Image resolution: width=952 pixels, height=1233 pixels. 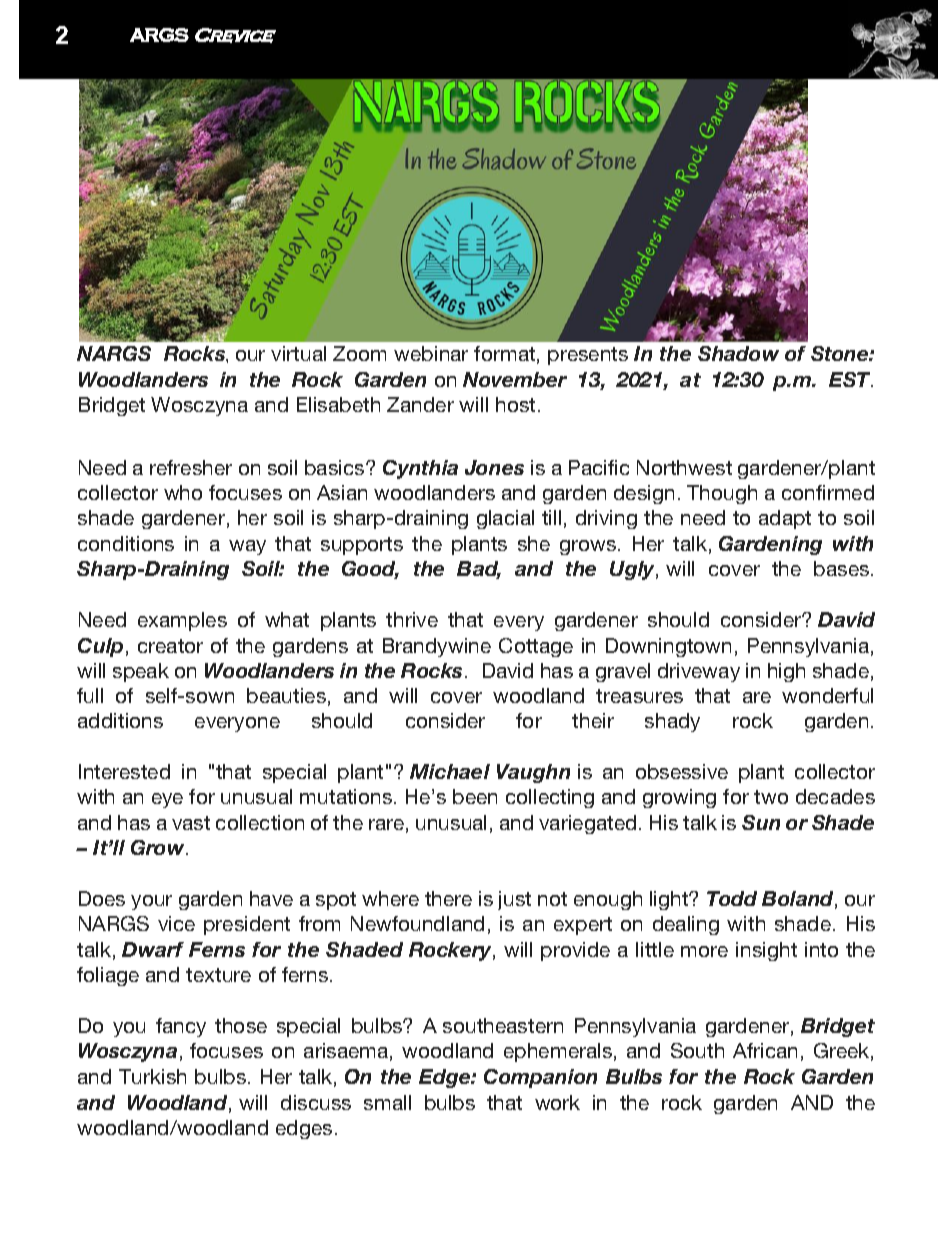 I want to click on November, so click(x=515, y=379).
